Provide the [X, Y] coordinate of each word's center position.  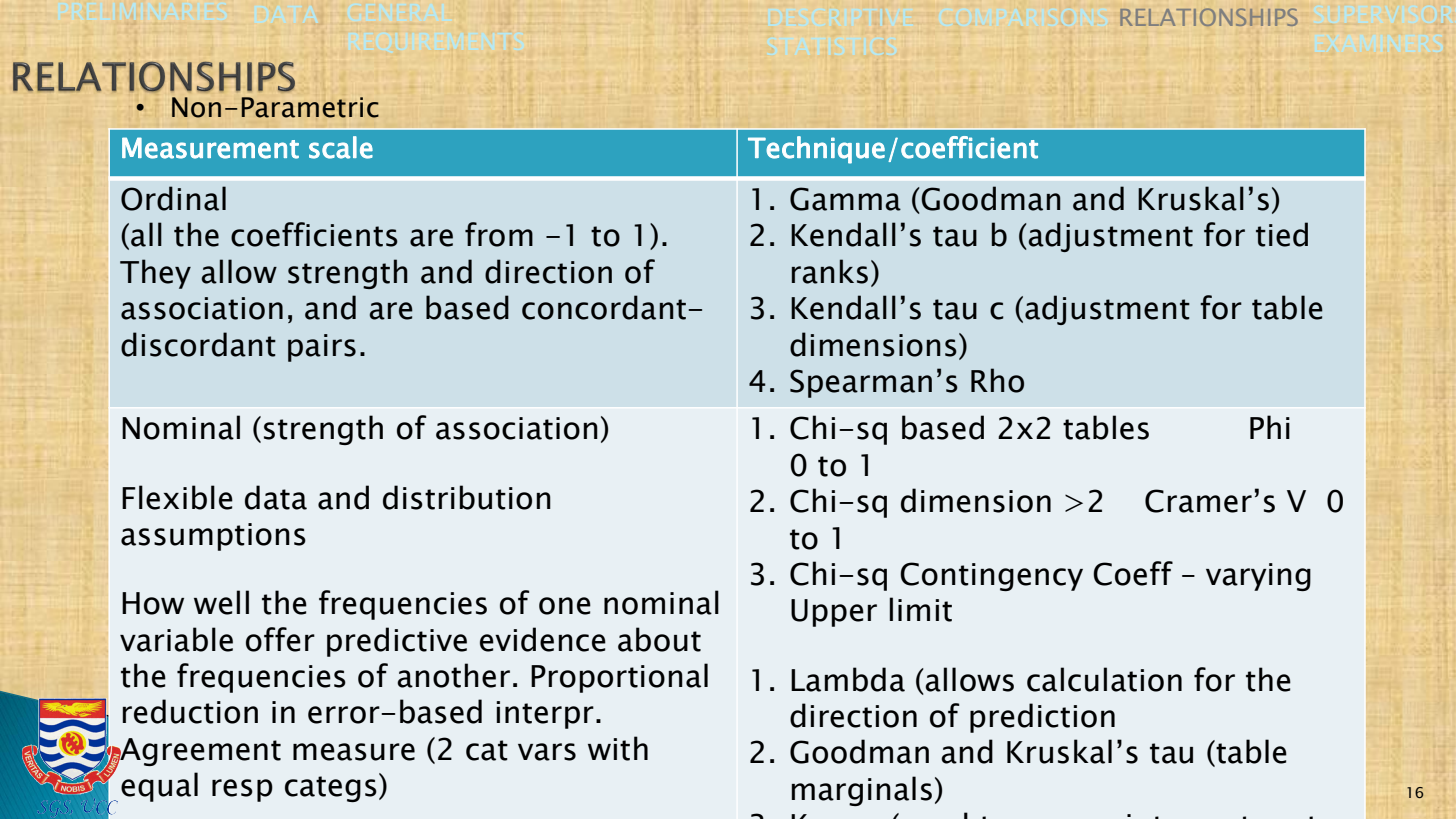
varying [1258, 577]
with [618, 748]
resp [242, 790]
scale [341, 147]
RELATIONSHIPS [1209, 17]
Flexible [177, 497]
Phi [1270, 427]
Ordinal [173, 198]
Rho [997, 380]
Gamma [845, 199]
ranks [830, 271]
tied [1282, 234]
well [221, 602]
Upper [834, 613]
